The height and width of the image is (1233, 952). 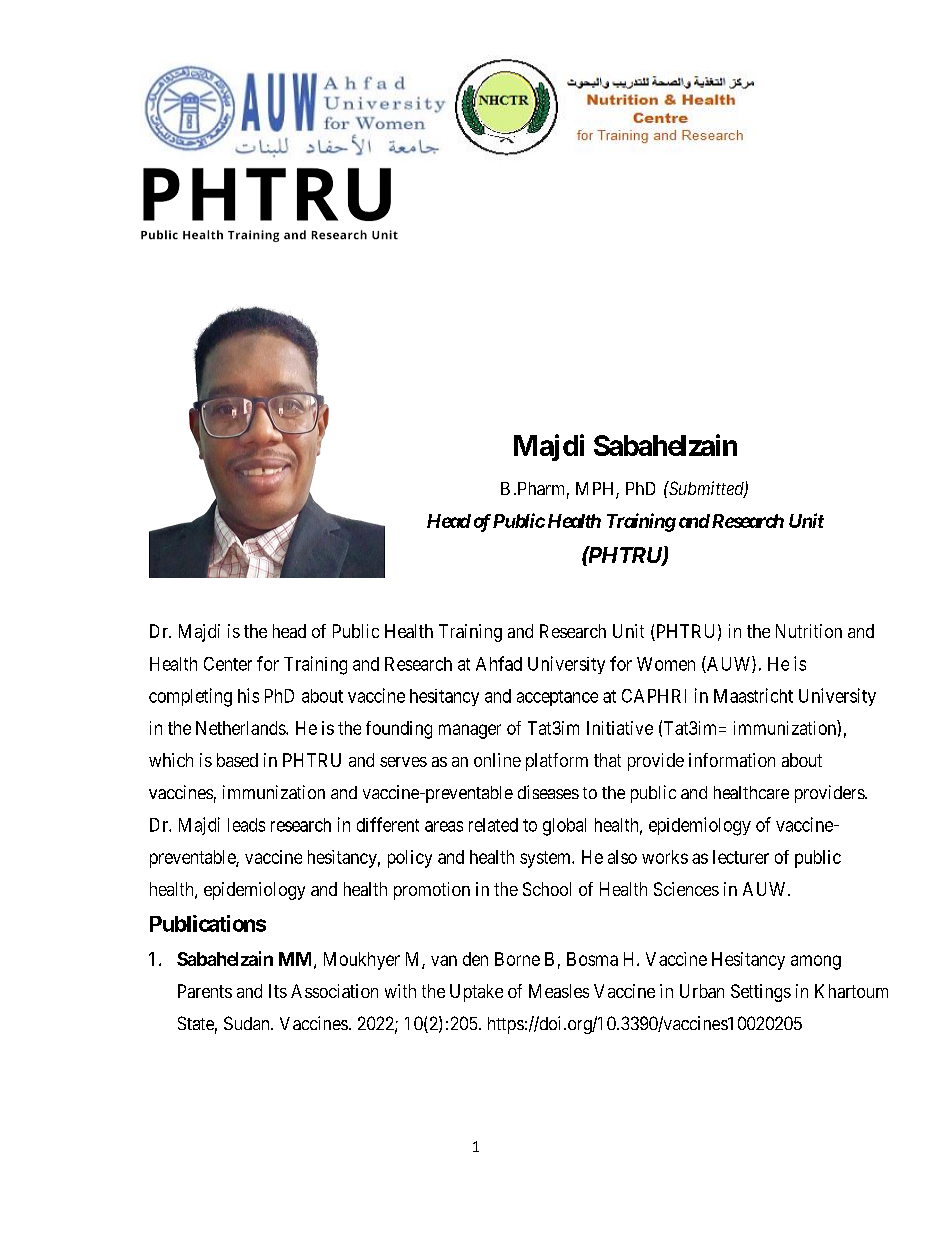 What do you see at coordinates (497, 760) in the image?
I see `online` at bounding box center [497, 760].
